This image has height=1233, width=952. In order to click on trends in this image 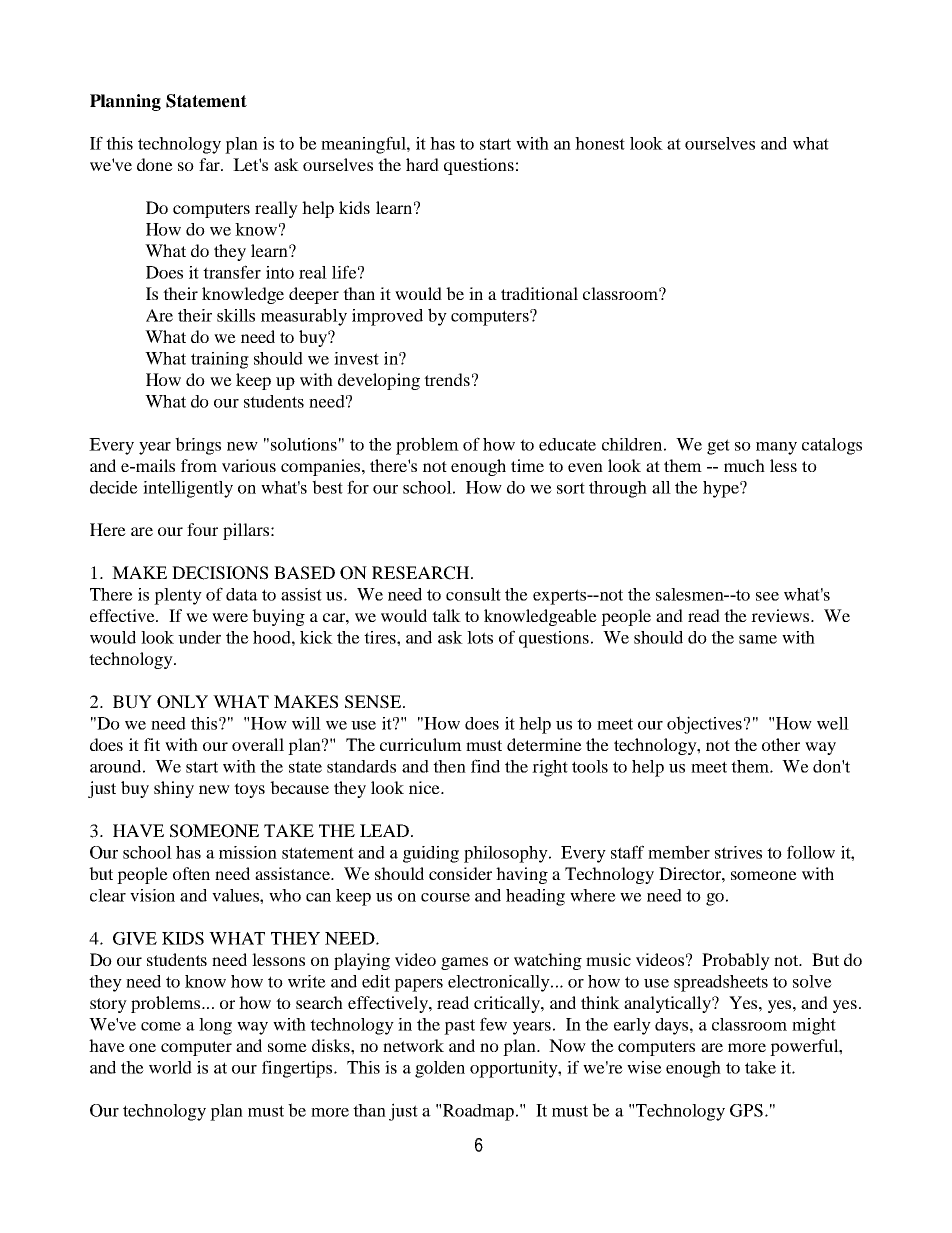, I will do `click(447, 379)`.
